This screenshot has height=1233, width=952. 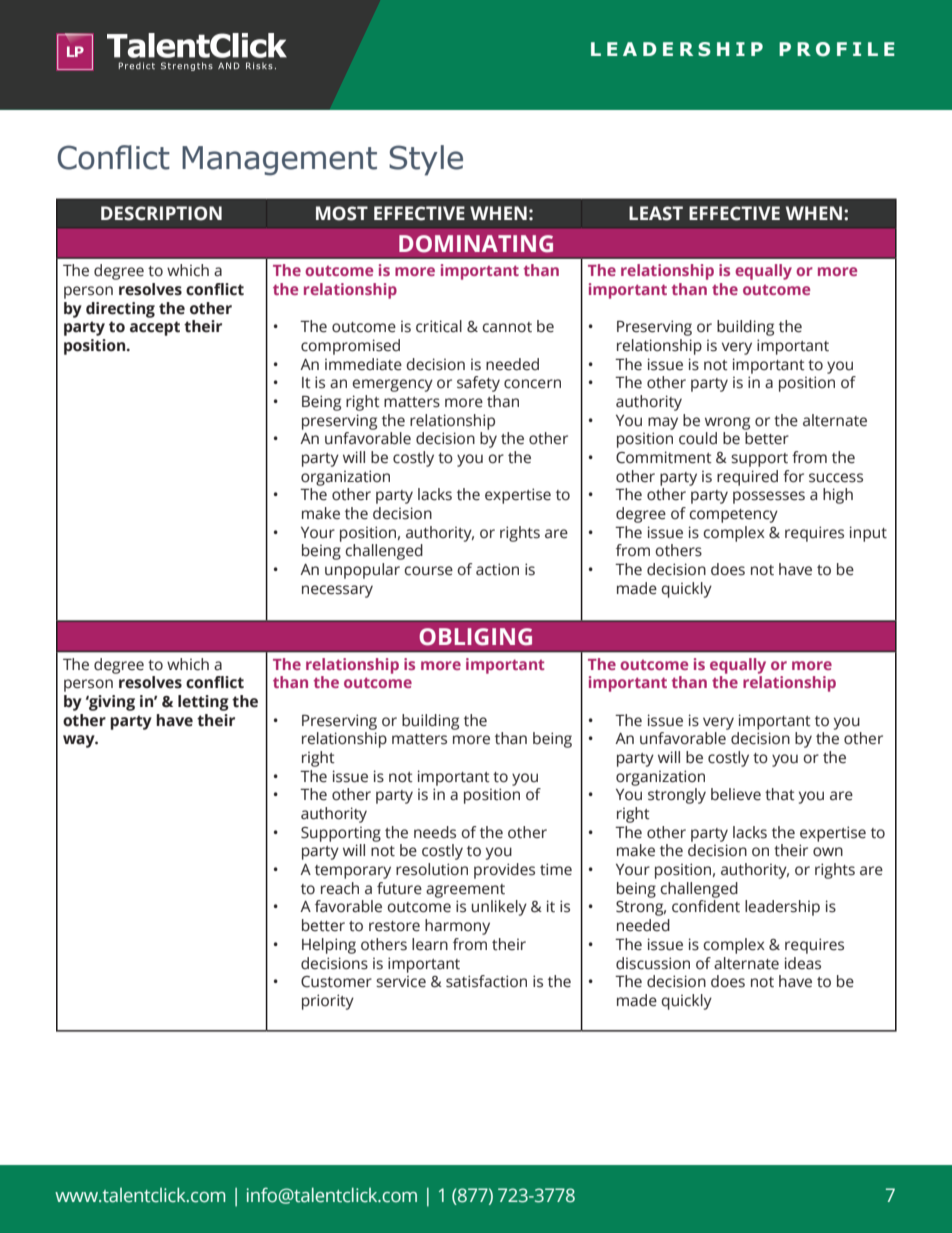 I want to click on needs, so click(x=435, y=832).
